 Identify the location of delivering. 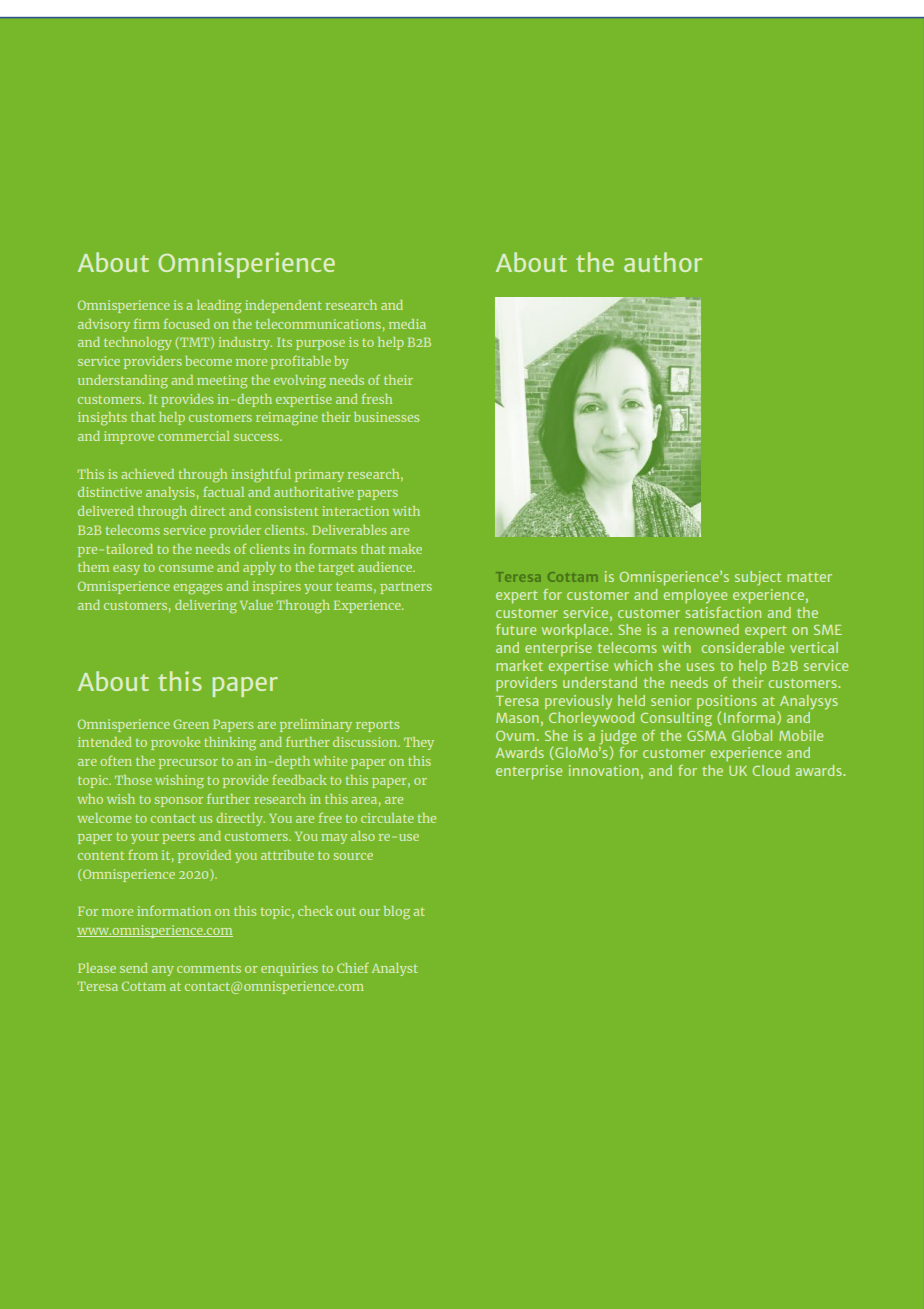
(206, 607).
